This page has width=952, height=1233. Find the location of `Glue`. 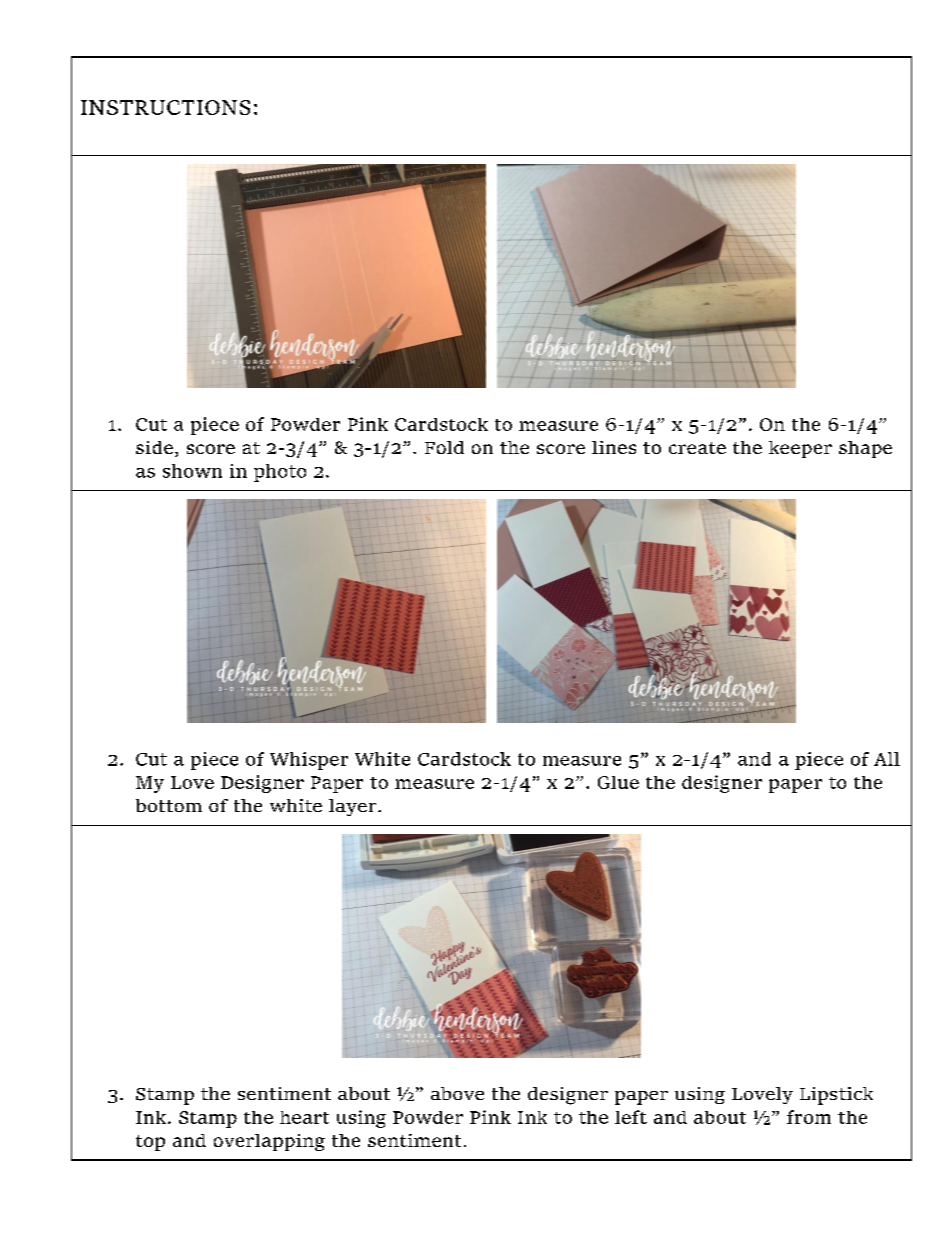

Glue is located at coordinates (618, 782).
